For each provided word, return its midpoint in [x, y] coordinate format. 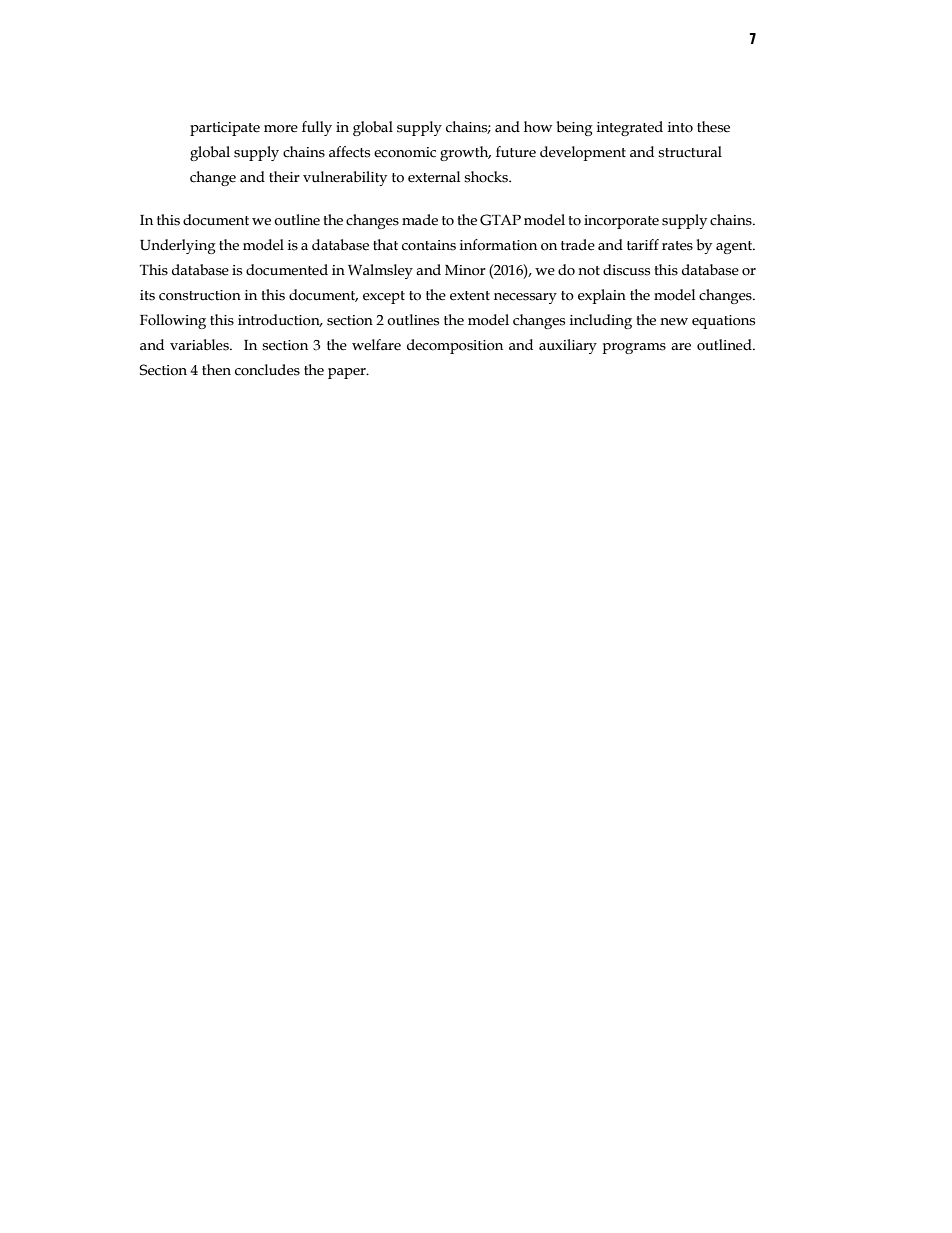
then [216, 370]
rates [677, 246]
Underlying [178, 246]
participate [225, 129]
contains [429, 245]
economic [405, 152]
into [680, 127]
